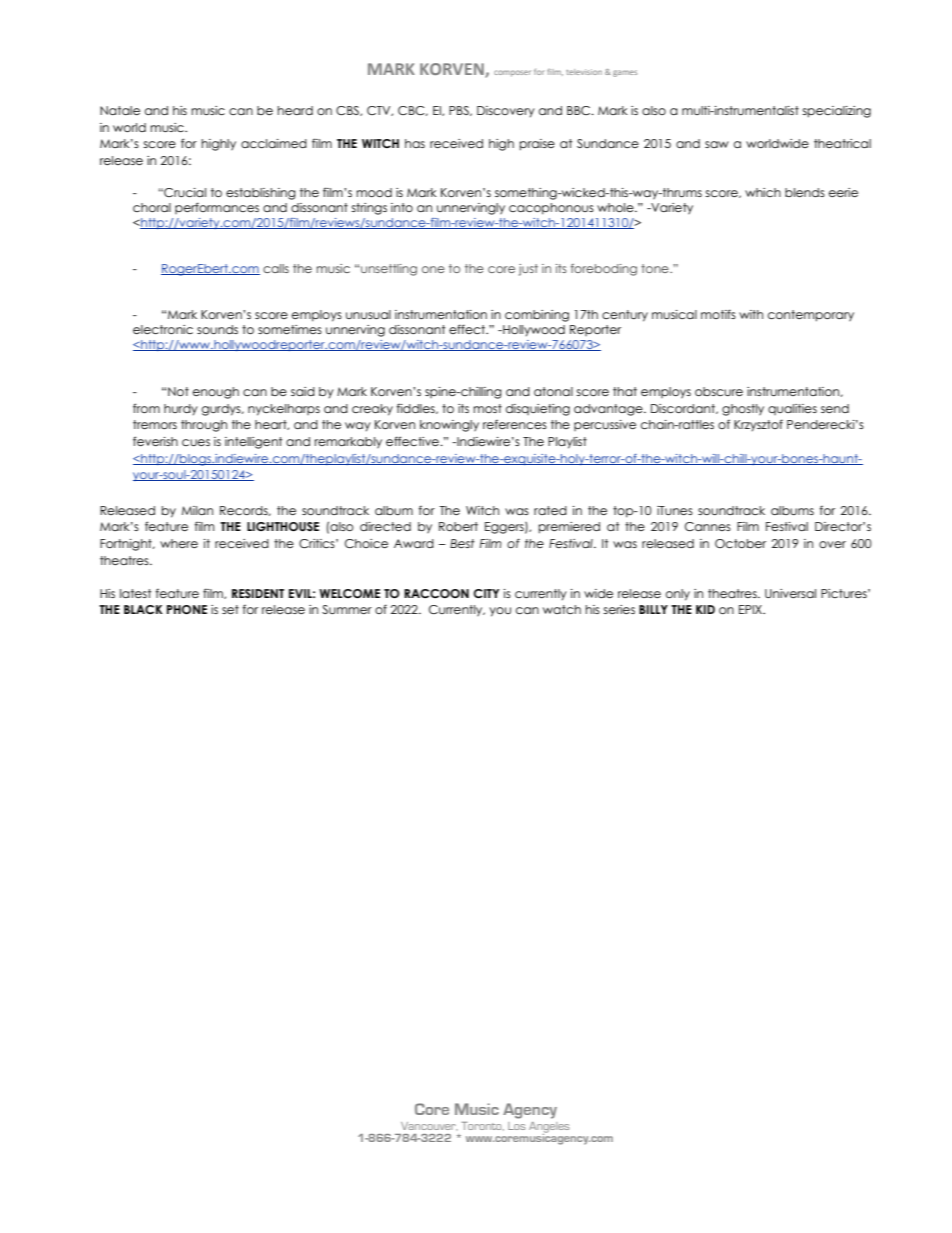  What do you see at coordinates (204, 426) in the screenshot?
I see `through` at bounding box center [204, 426].
